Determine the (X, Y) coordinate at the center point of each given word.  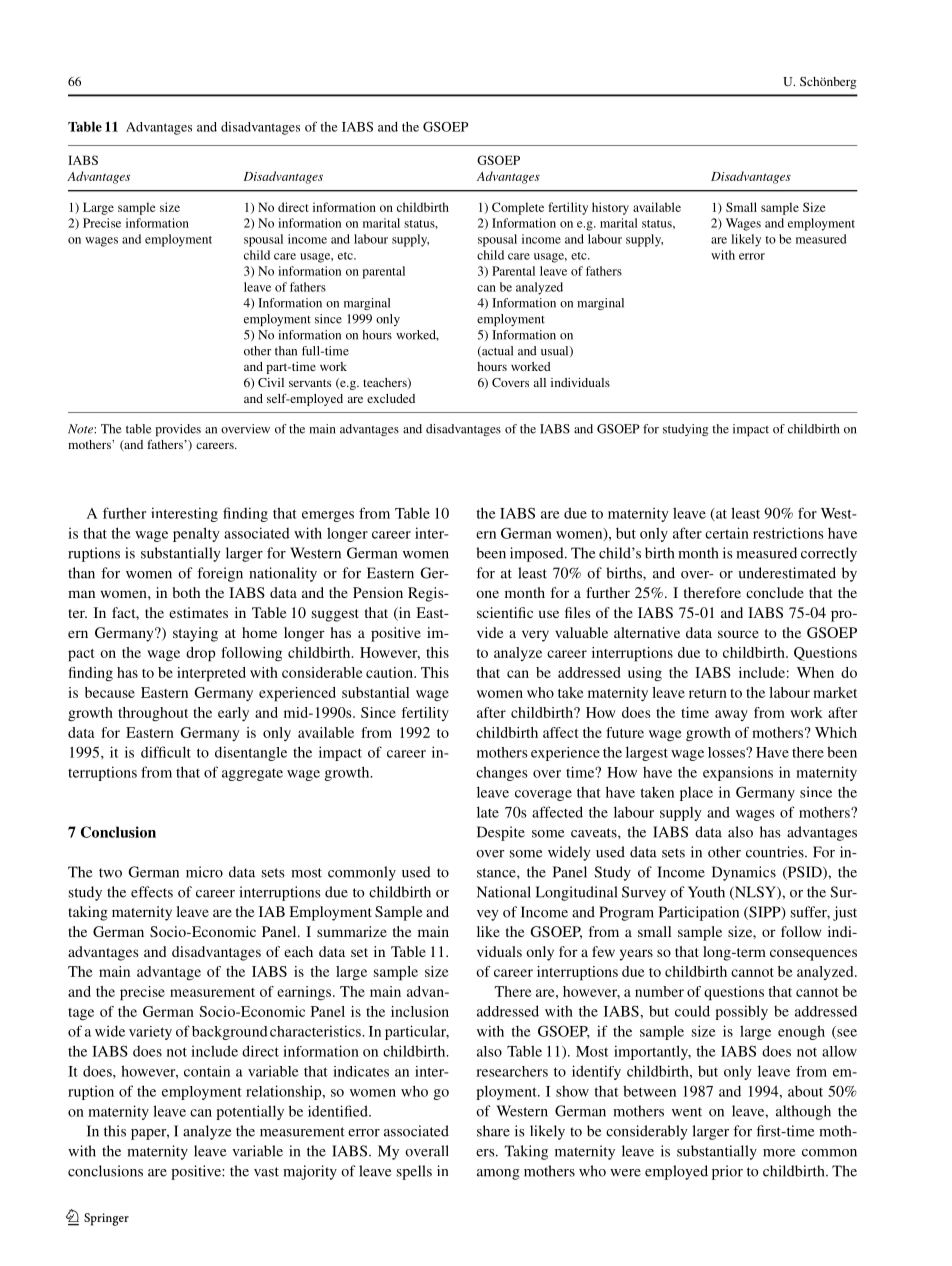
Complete (518, 208)
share (493, 1131)
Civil (271, 382)
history (610, 208)
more (779, 1153)
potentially (250, 1112)
